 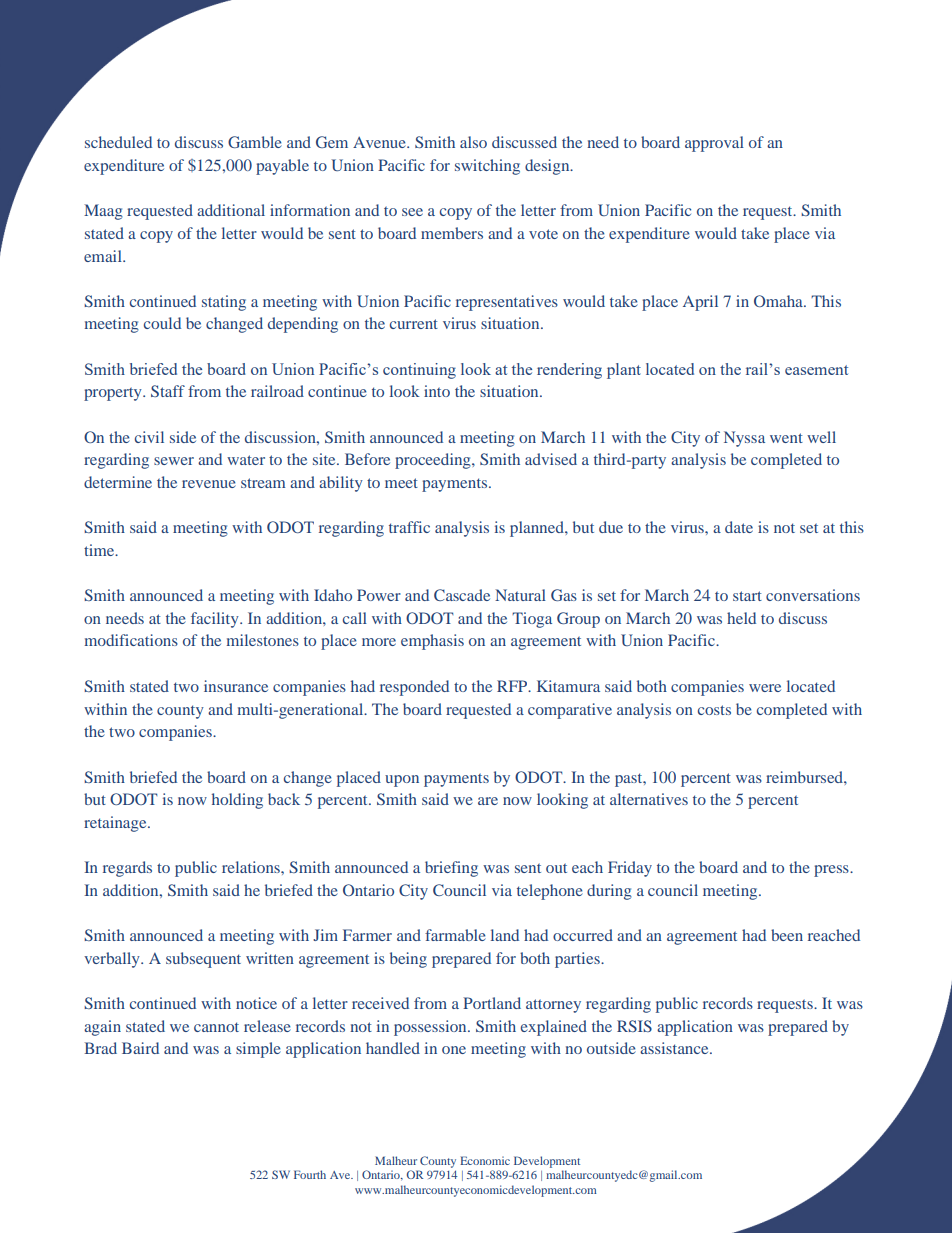 What do you see at coordinates (237, 801) in the screenshot?
I see `holding` at bounding box center [237, 801].
